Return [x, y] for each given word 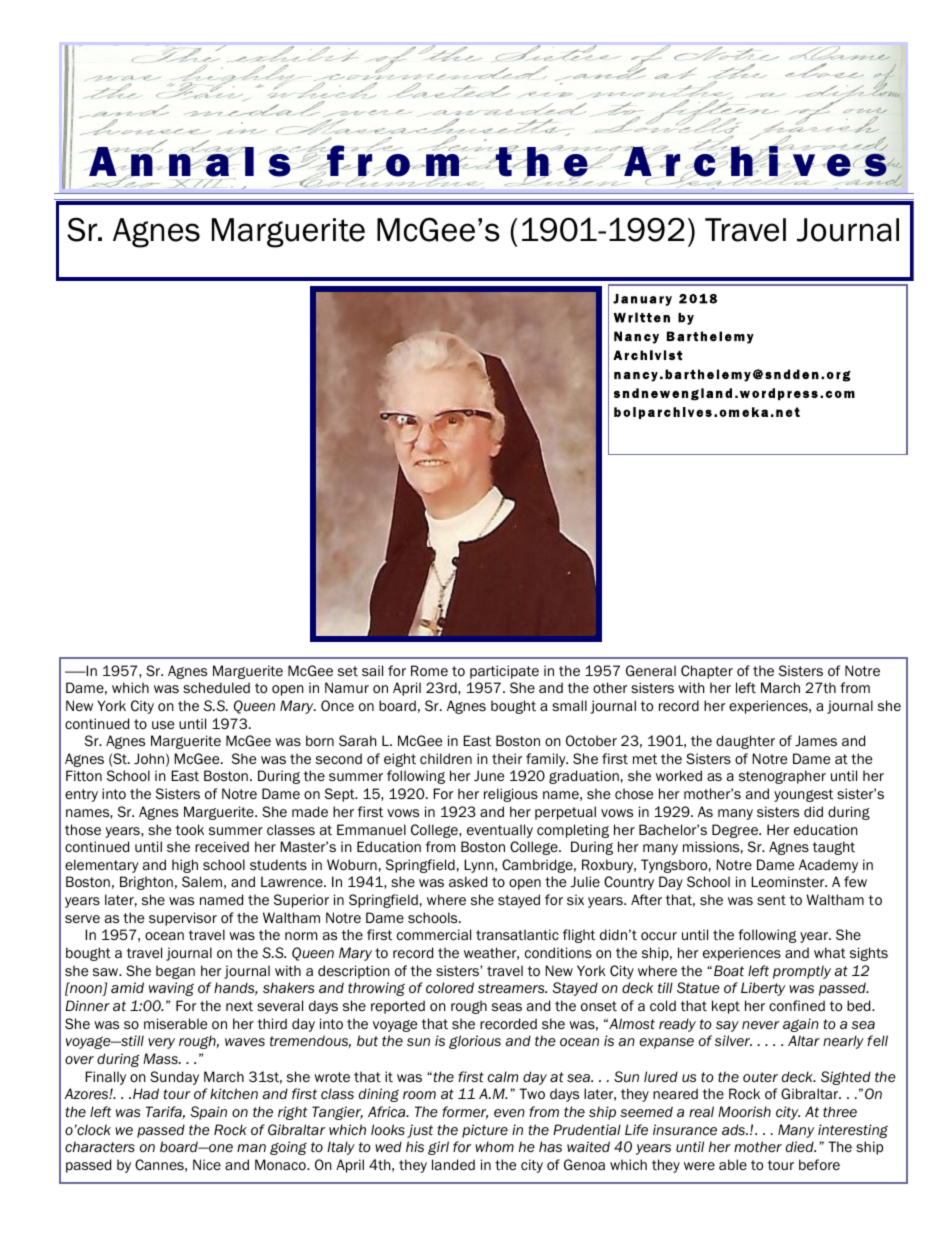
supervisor [183, 919]
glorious [475, 1042]
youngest [803, 795]
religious [511, 795]
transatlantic [517, 934]
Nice [207, 1164]
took [190, 830]
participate [504, 672]
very [161, 1043]
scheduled [216, 688]
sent [771, 900]
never [760, 1025]
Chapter [707, 672]
